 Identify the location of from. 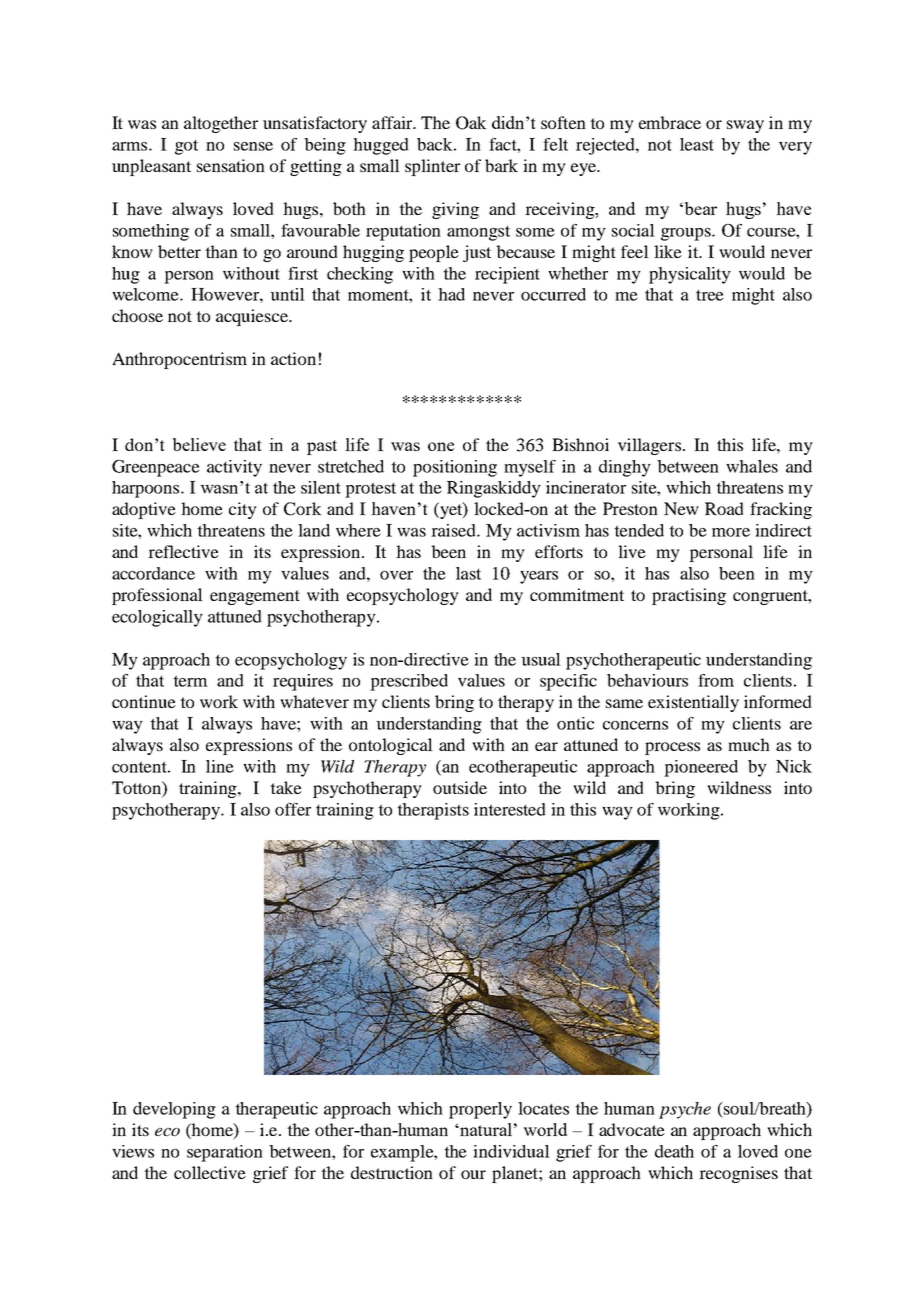
(716, 680).
